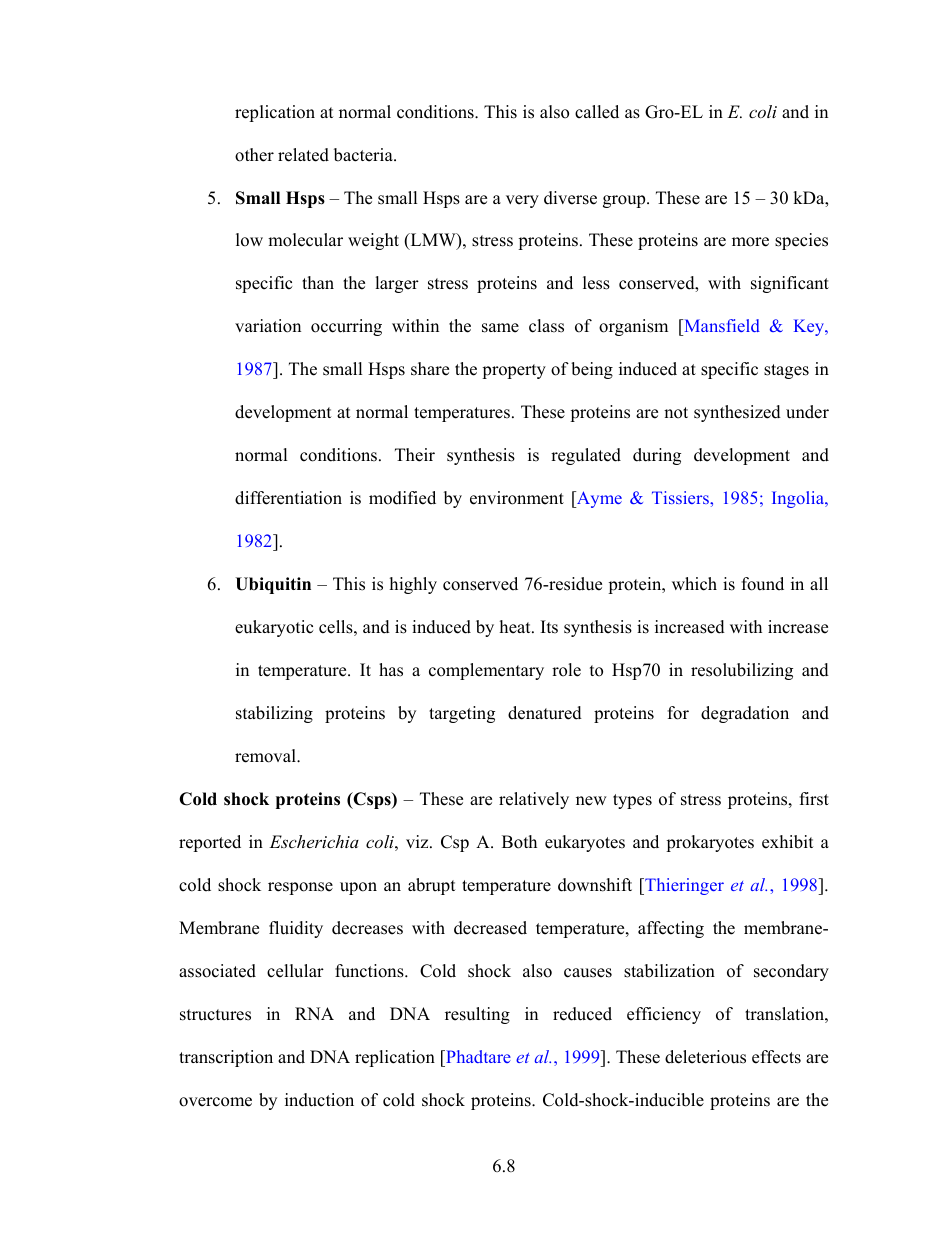  Describe the element at coordinates (763, 584) in the image. I see `found` at that location.
